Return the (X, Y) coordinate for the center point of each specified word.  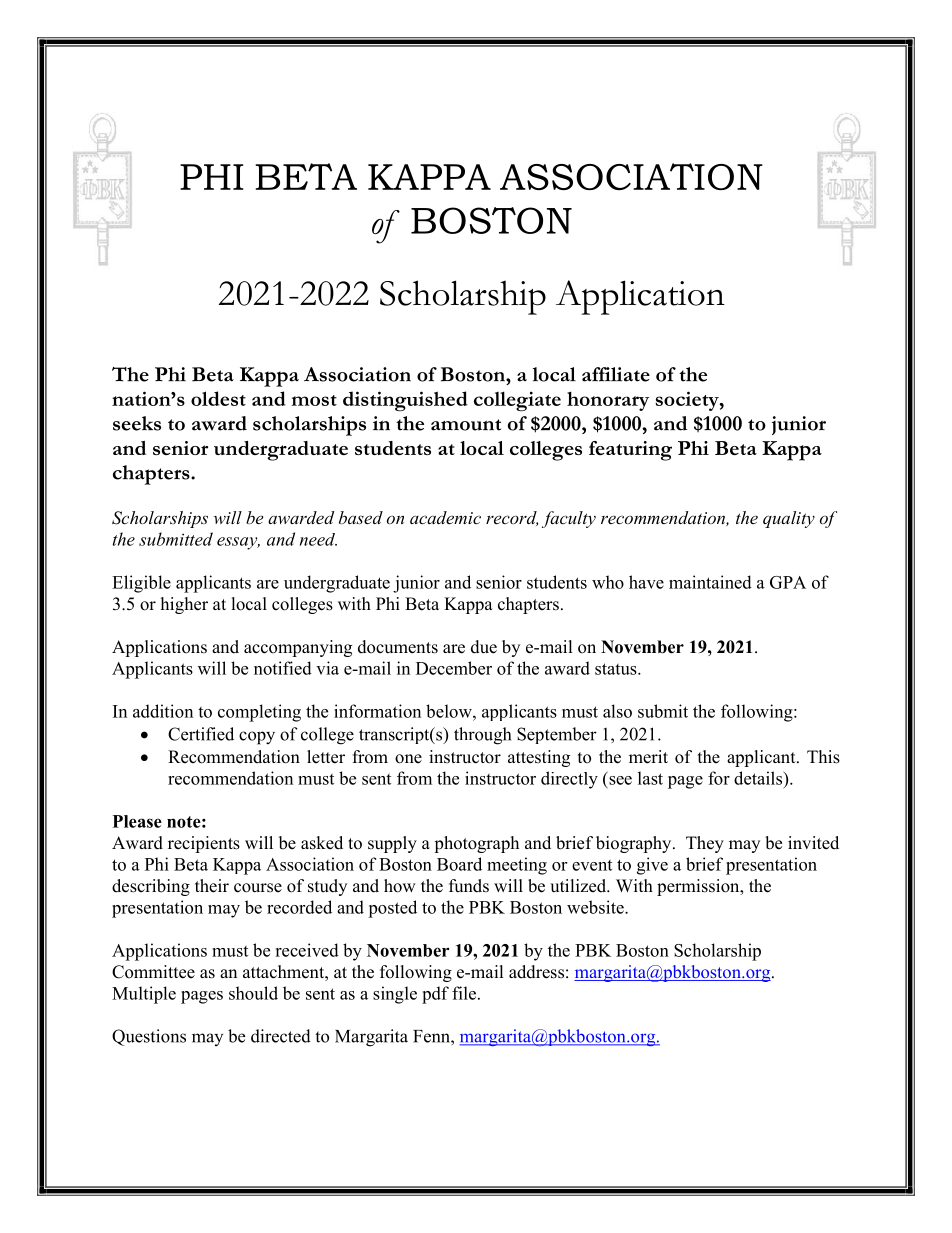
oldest (218, 398)
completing (259, 713)
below (450, 711)
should (253, 993)
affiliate (616, 374)
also (617, 711)
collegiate (517, 401)
